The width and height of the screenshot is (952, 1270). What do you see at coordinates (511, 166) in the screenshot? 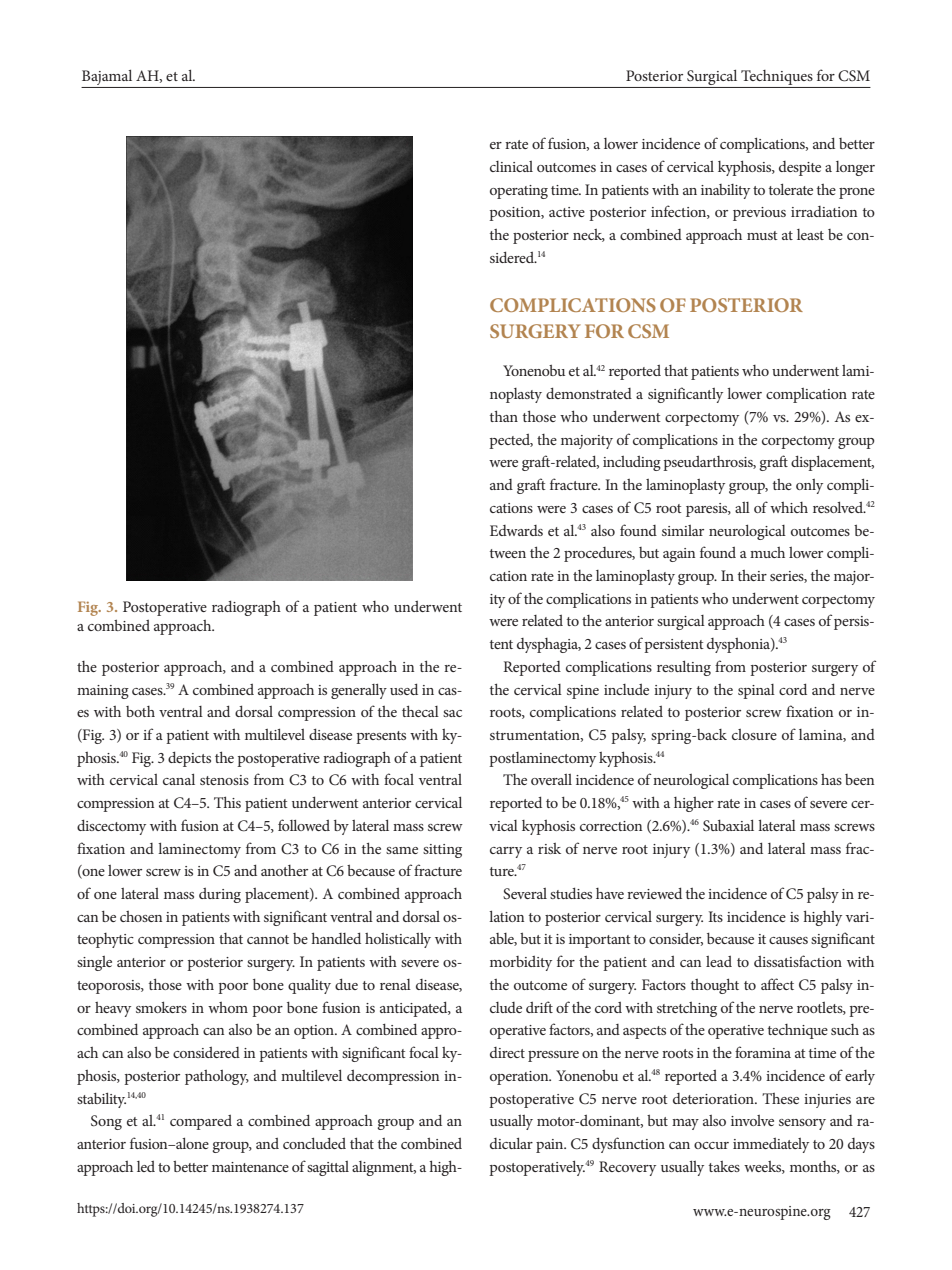
I see `clinical` at bounding box center [511, 166].
